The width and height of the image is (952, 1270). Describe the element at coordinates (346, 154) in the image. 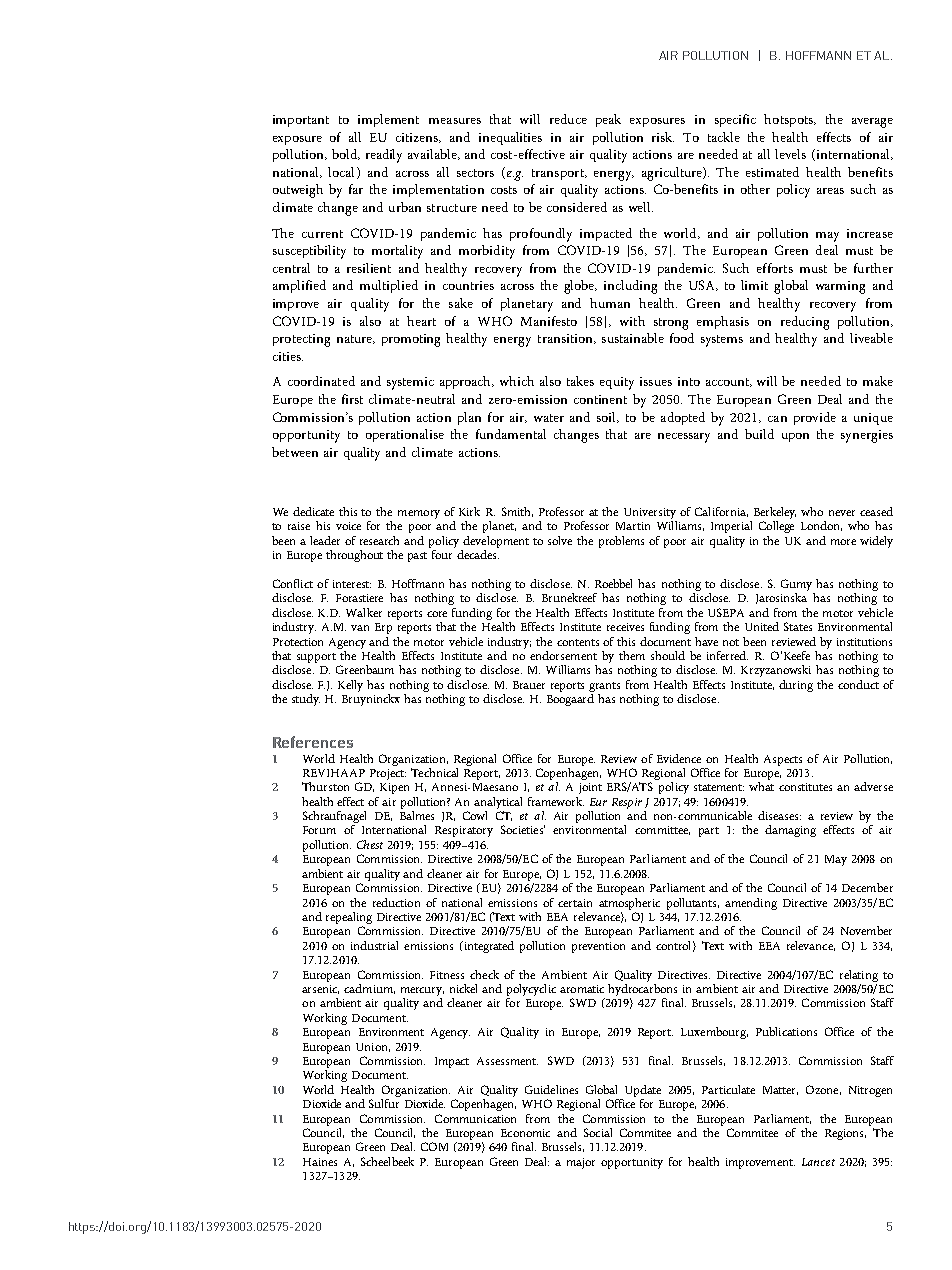

I see `bold` at that location.
